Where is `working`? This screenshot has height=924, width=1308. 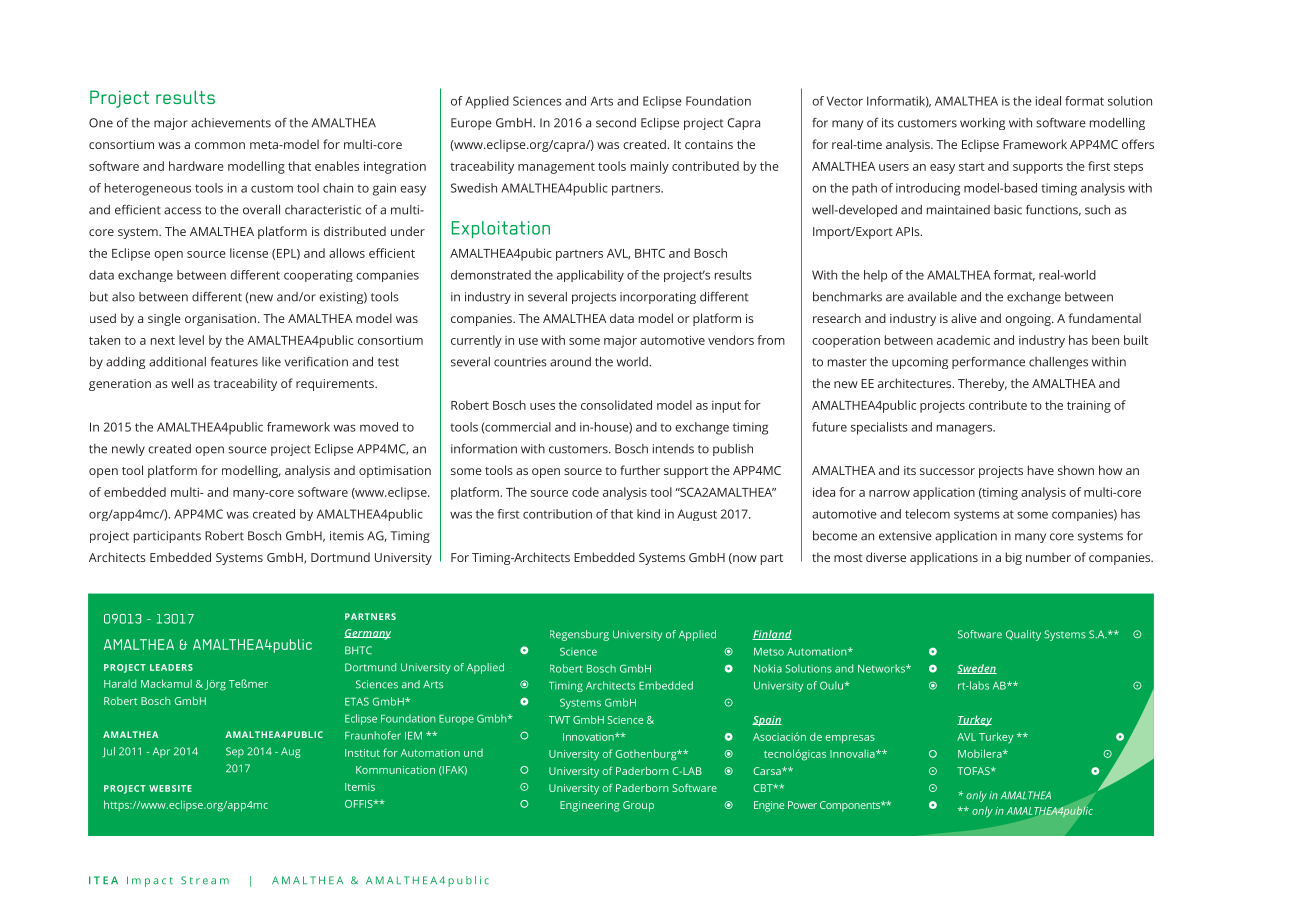
working is located at coordinates (982, 124).
